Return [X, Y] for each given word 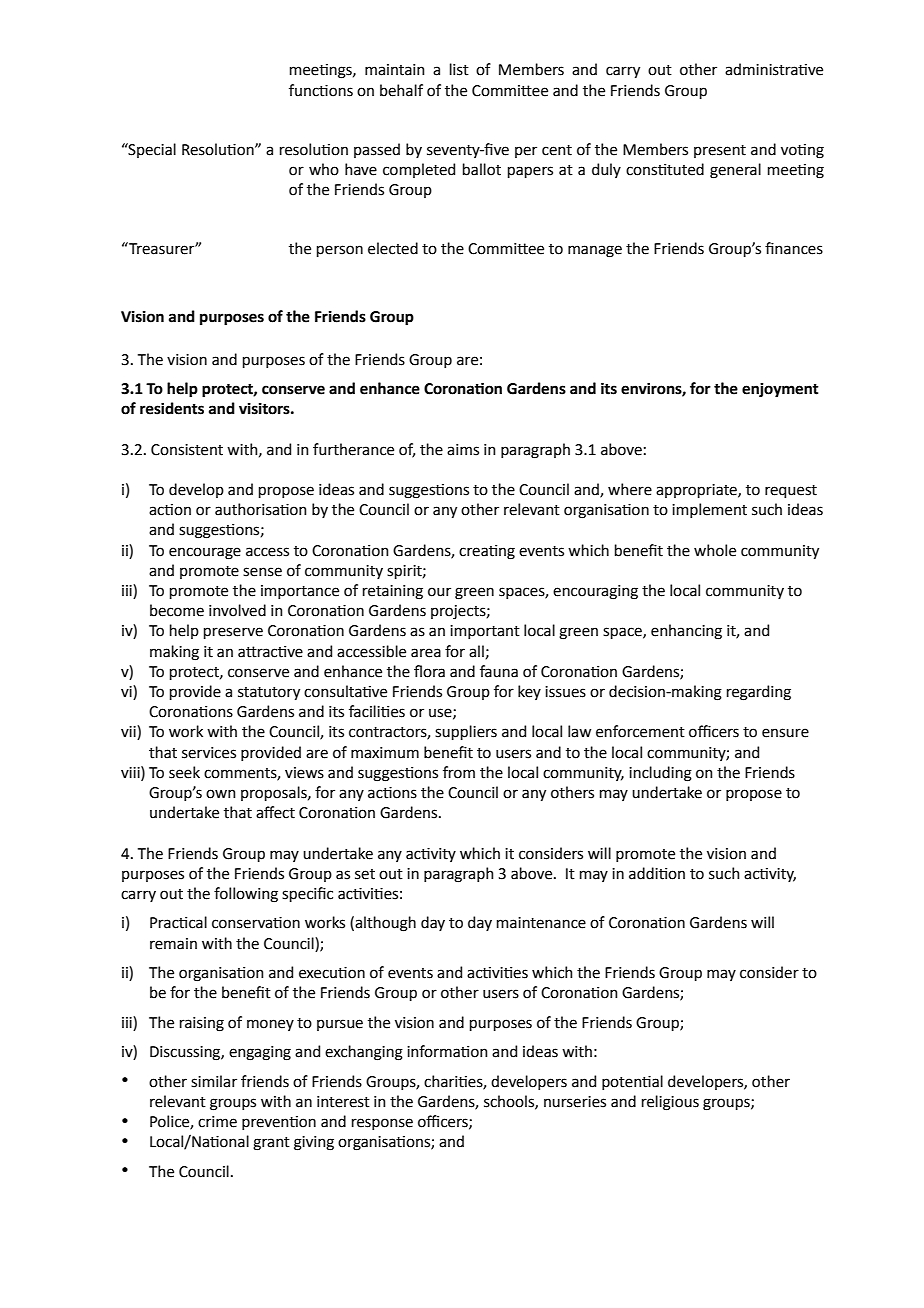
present [720, 151]
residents [172, 408]
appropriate [697, 491]
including [660, 774]
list [459, 69]
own [221, 794]
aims [463, 450]
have [361, 169]
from [459, 772]
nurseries [575, 1102]
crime [217, 1122]
